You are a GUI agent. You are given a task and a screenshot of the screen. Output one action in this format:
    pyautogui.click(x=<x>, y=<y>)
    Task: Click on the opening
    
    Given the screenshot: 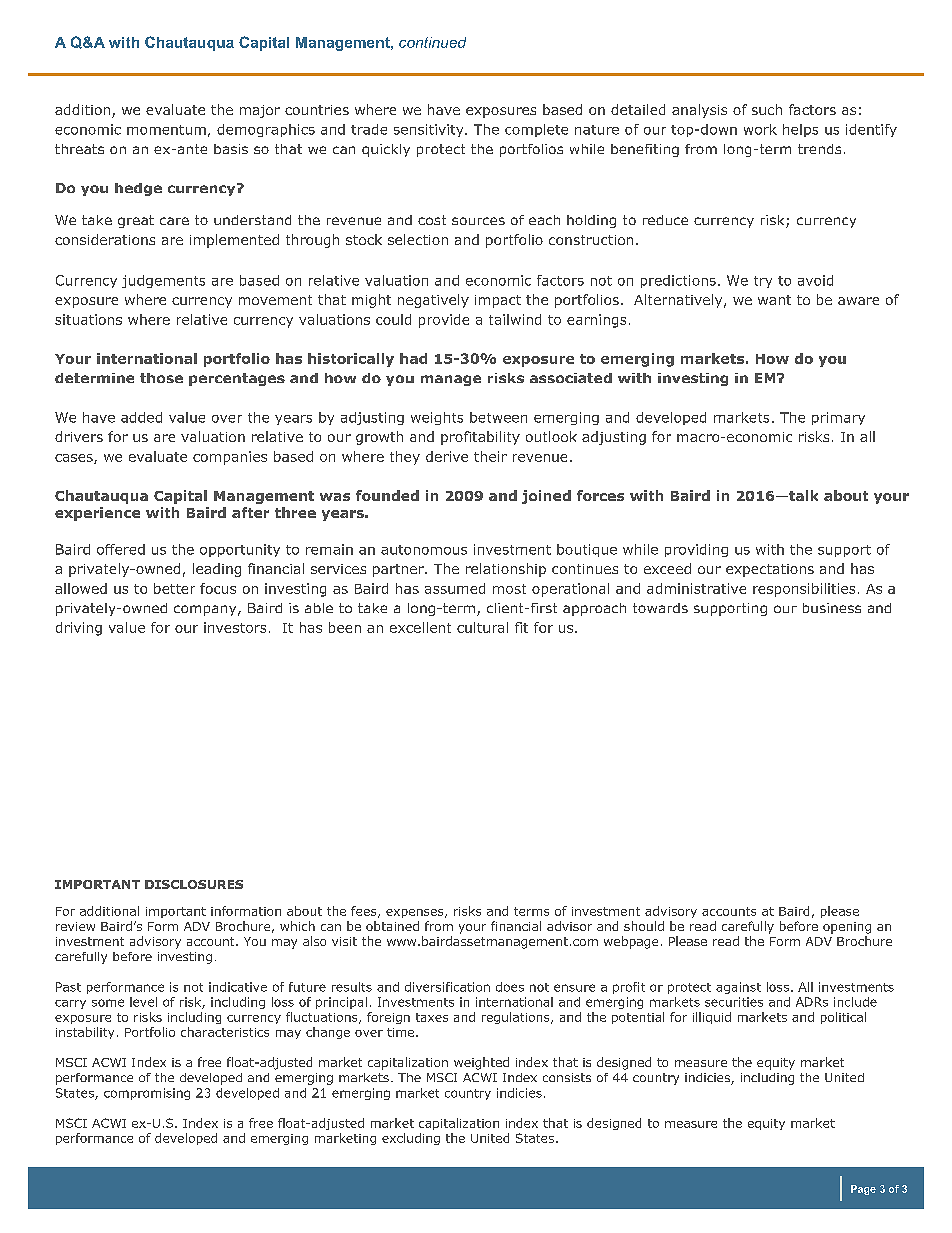 What is the action you would take?
    pyautogui.click(x=847, y=928)
